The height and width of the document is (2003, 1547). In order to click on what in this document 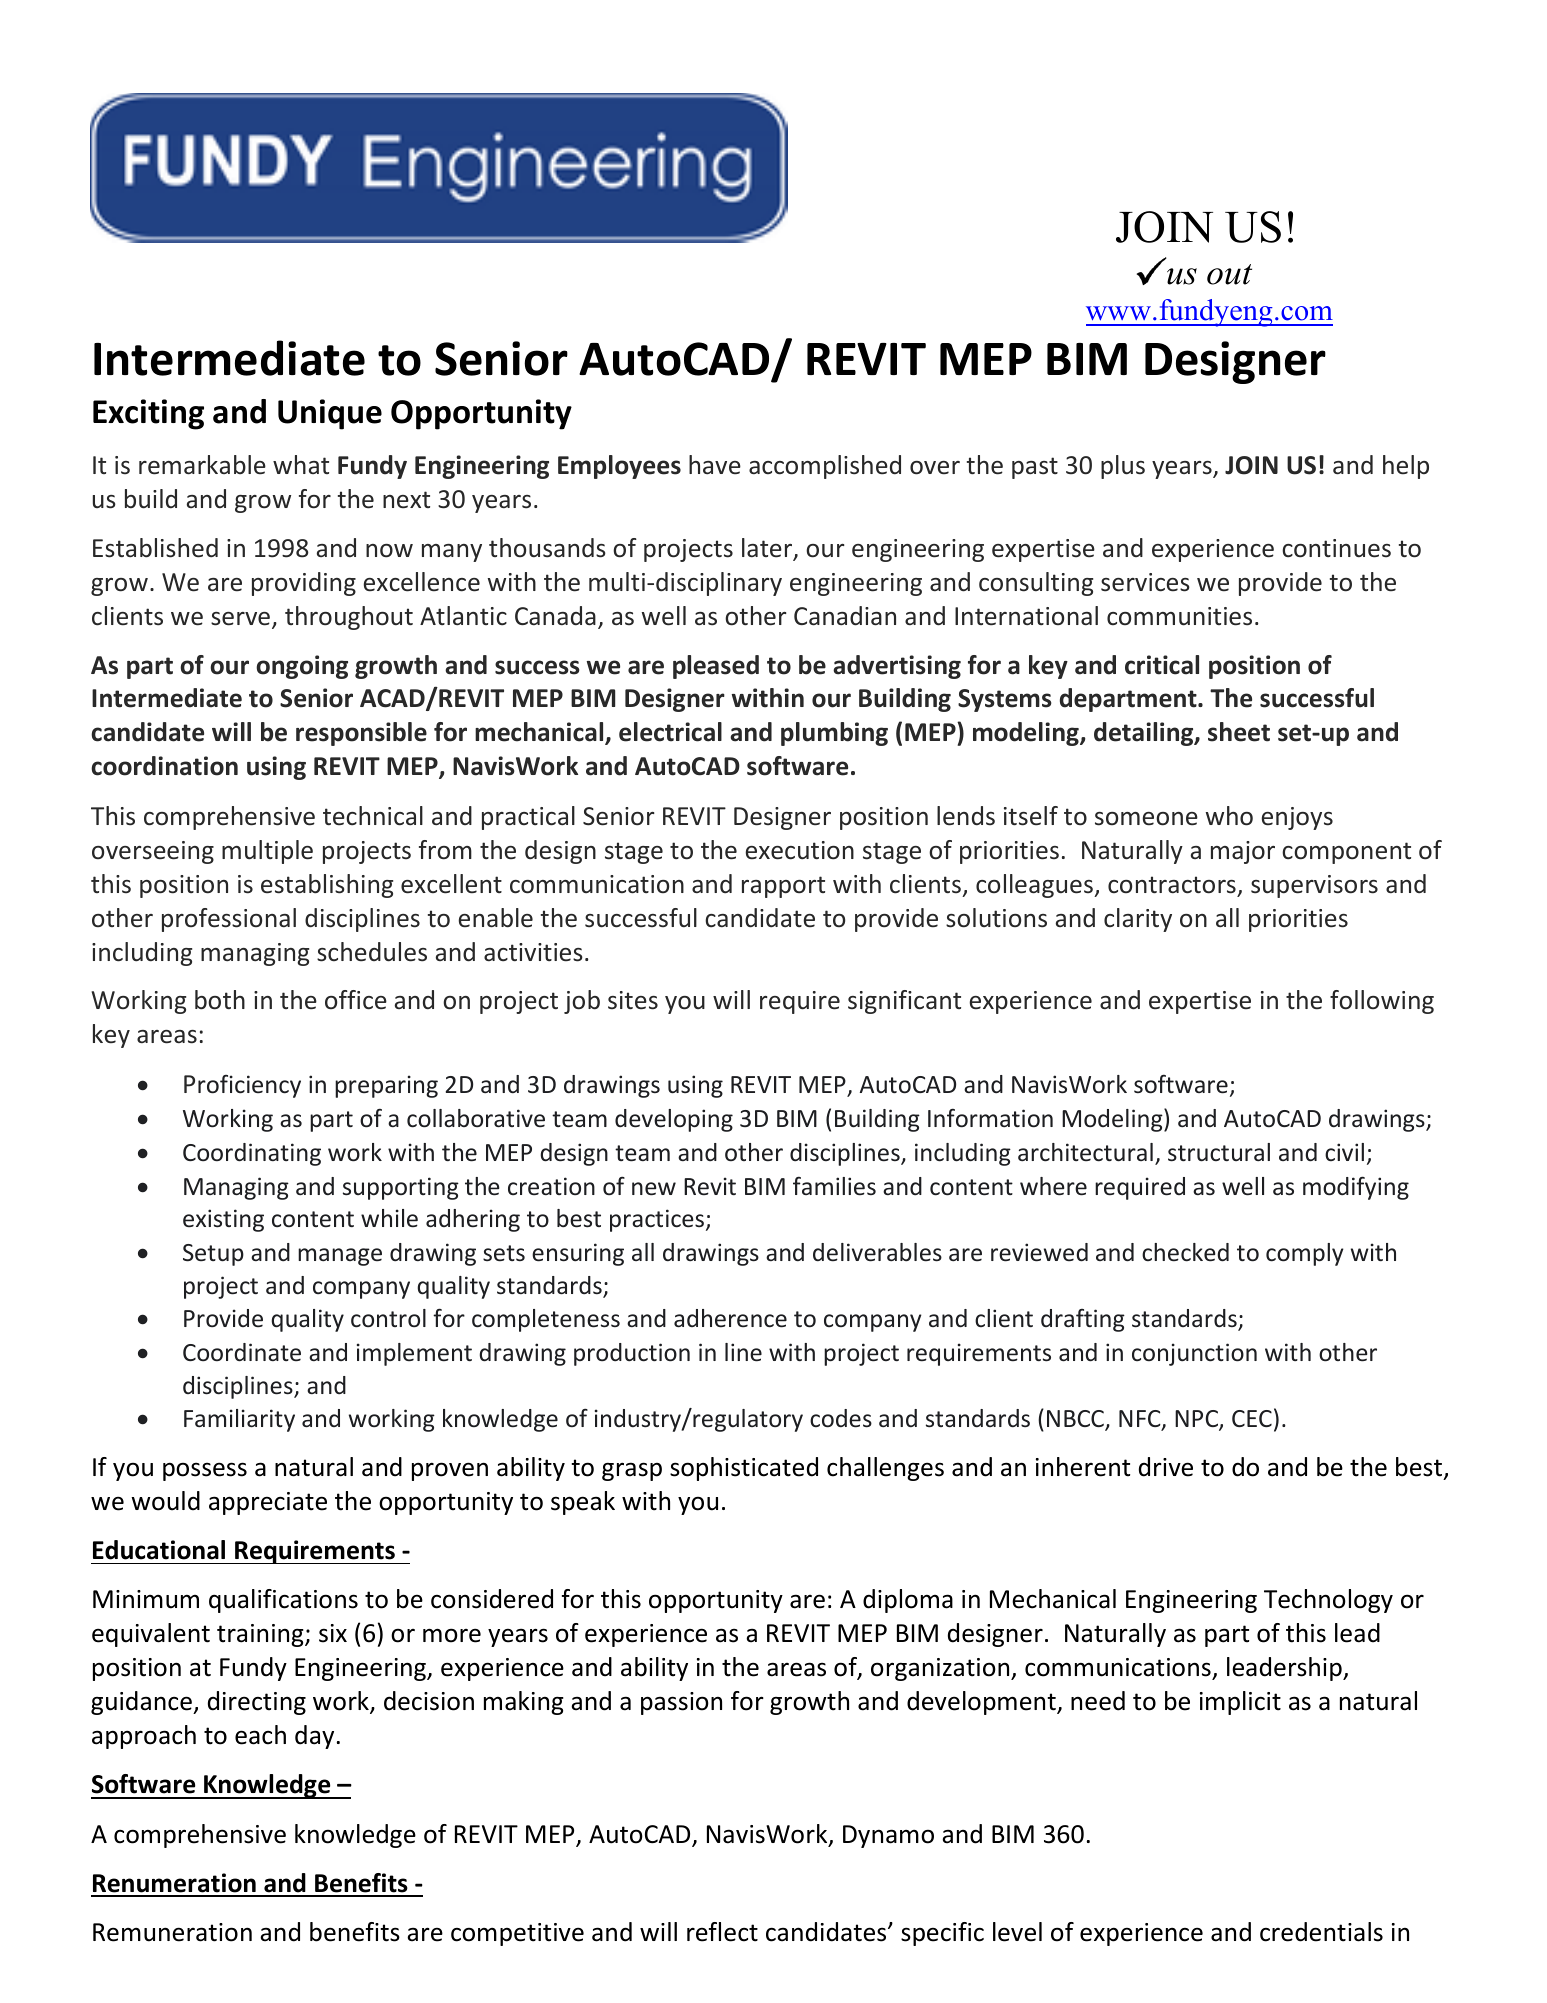, I will do `click(301, 464)`.
